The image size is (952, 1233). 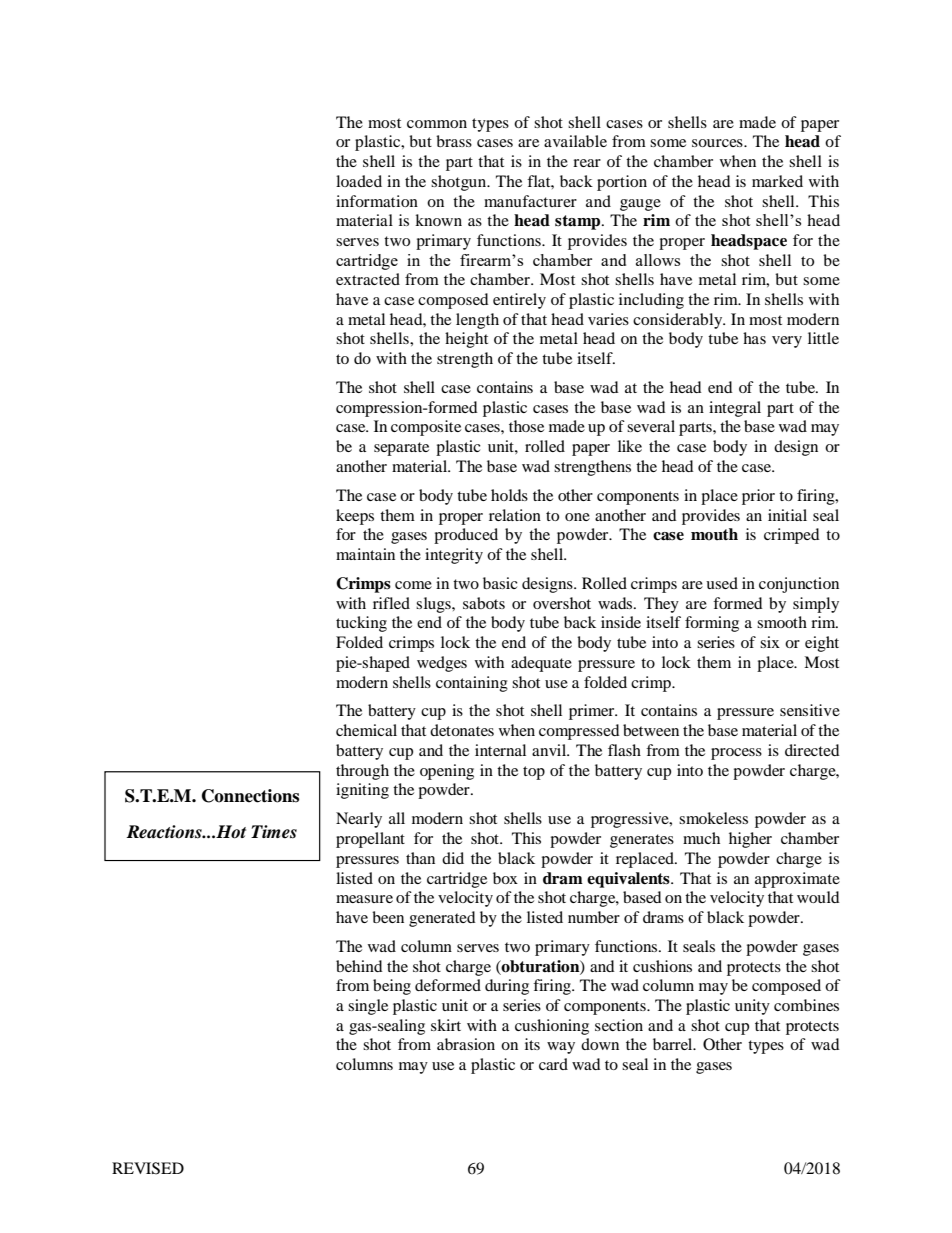 What do you see at coordinates (361, 624) in the document?
I see `tucking` at bounding box center [361, 624].
